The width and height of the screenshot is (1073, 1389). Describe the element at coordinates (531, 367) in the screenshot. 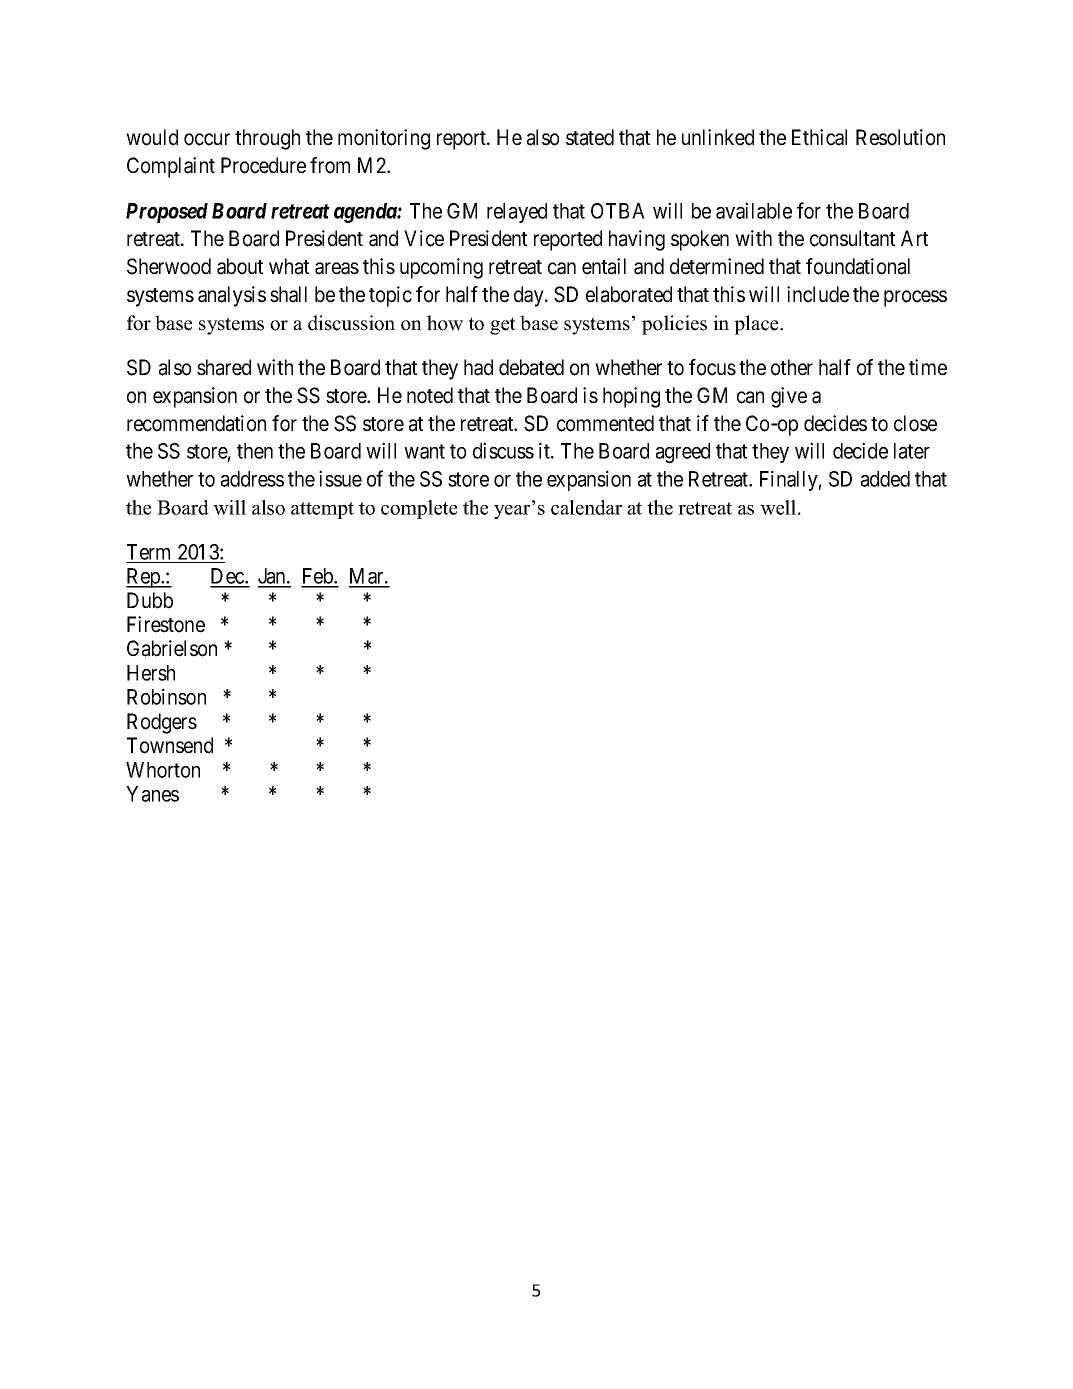

I see `debated` at that location.
